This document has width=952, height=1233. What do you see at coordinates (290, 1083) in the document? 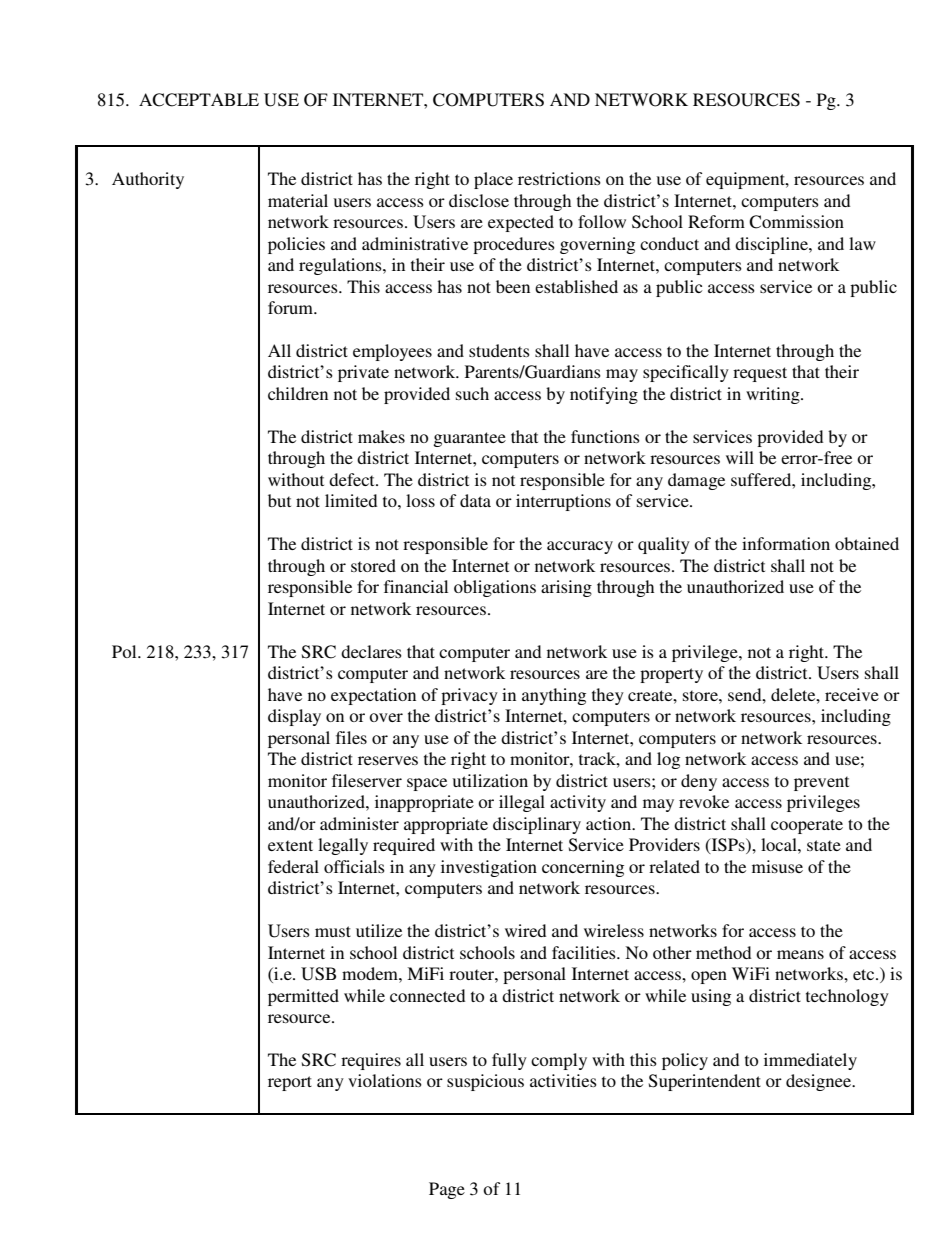
I see `report` at bounding box center [290, 1083].
